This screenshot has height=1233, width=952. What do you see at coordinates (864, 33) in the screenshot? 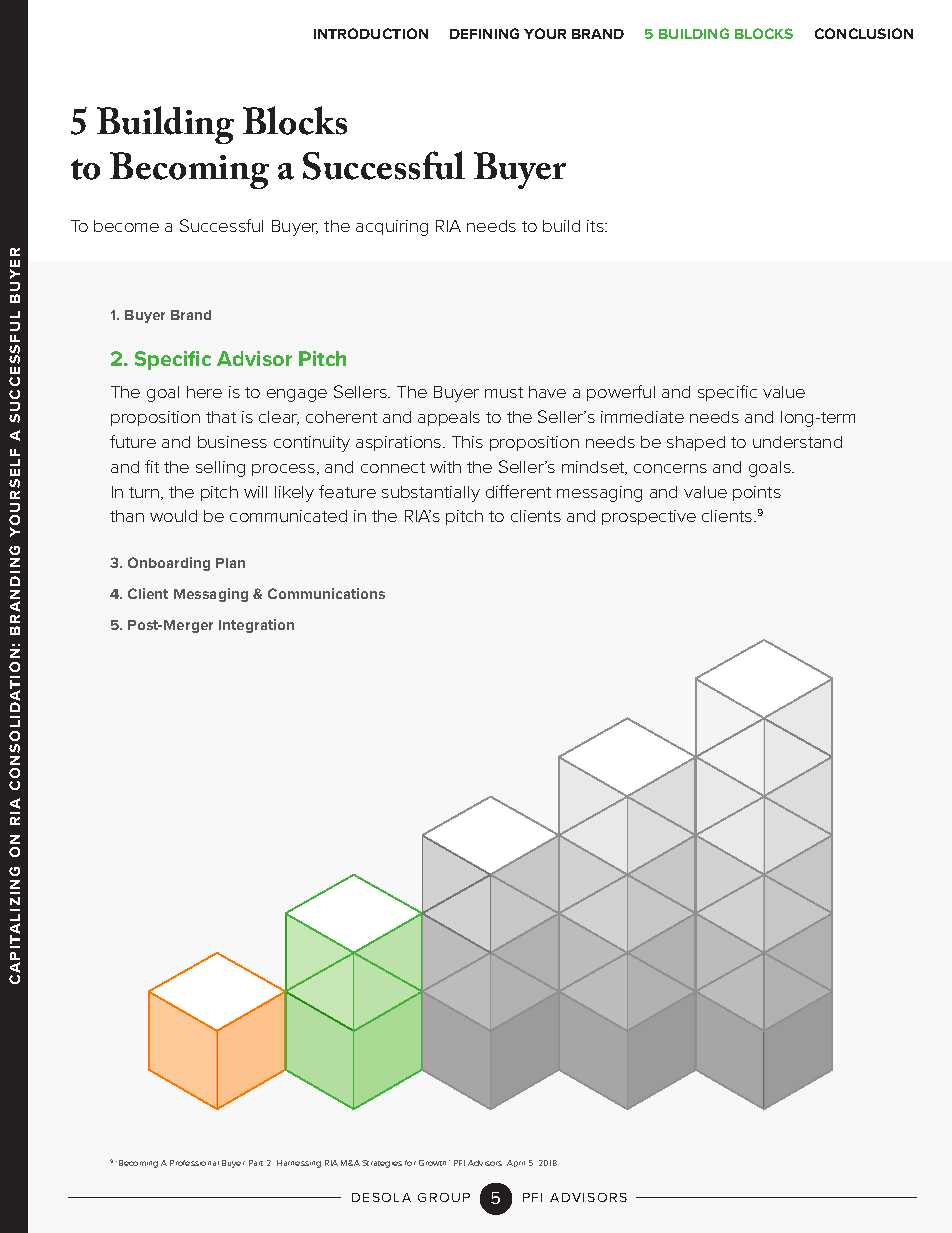
I see `CONCLUSION` at bounding box center [864, 33].
